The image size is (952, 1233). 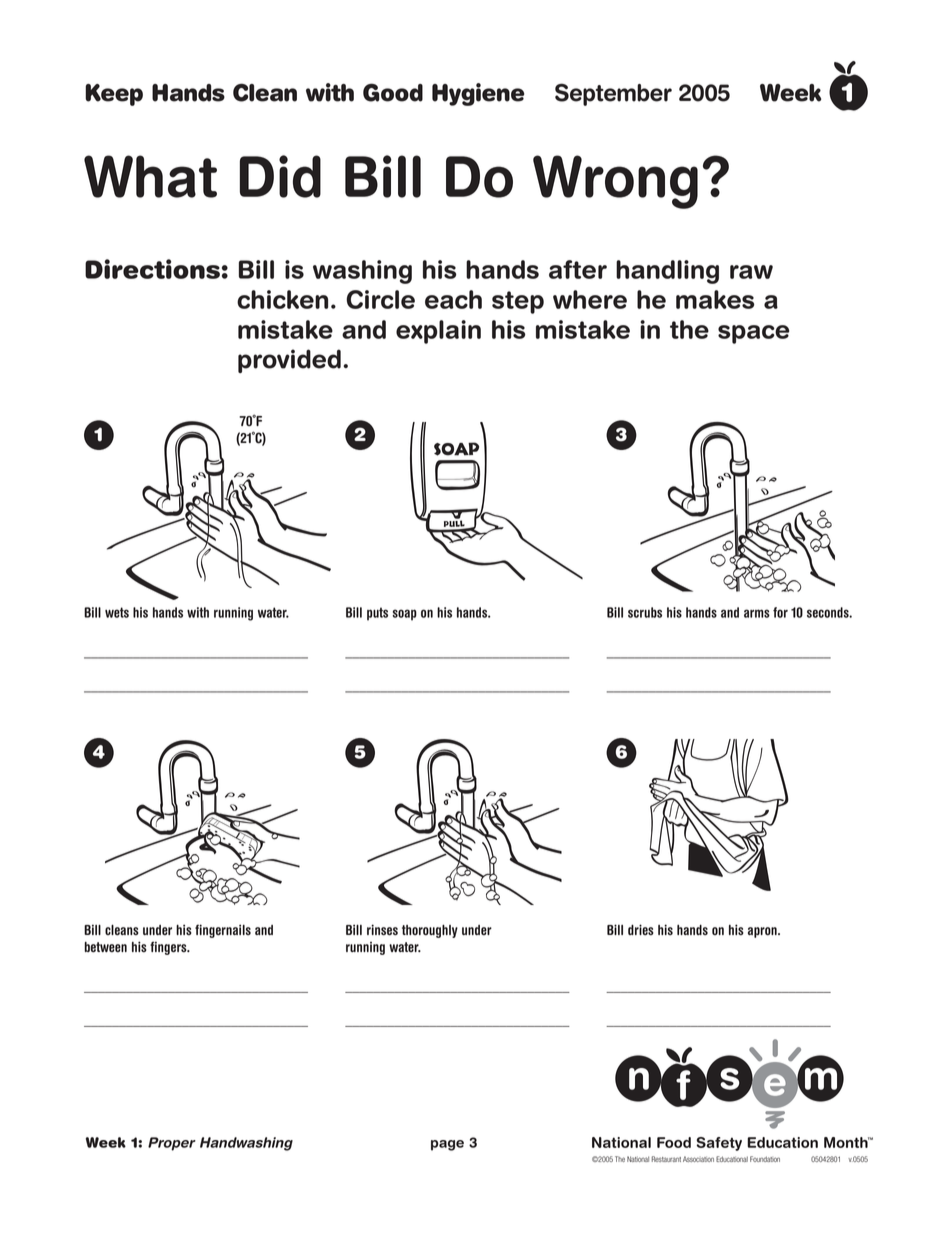 What do you see at coordinates (447, 1145) in the screenshot?
I see `page` at bounding box center [447, 1145].
